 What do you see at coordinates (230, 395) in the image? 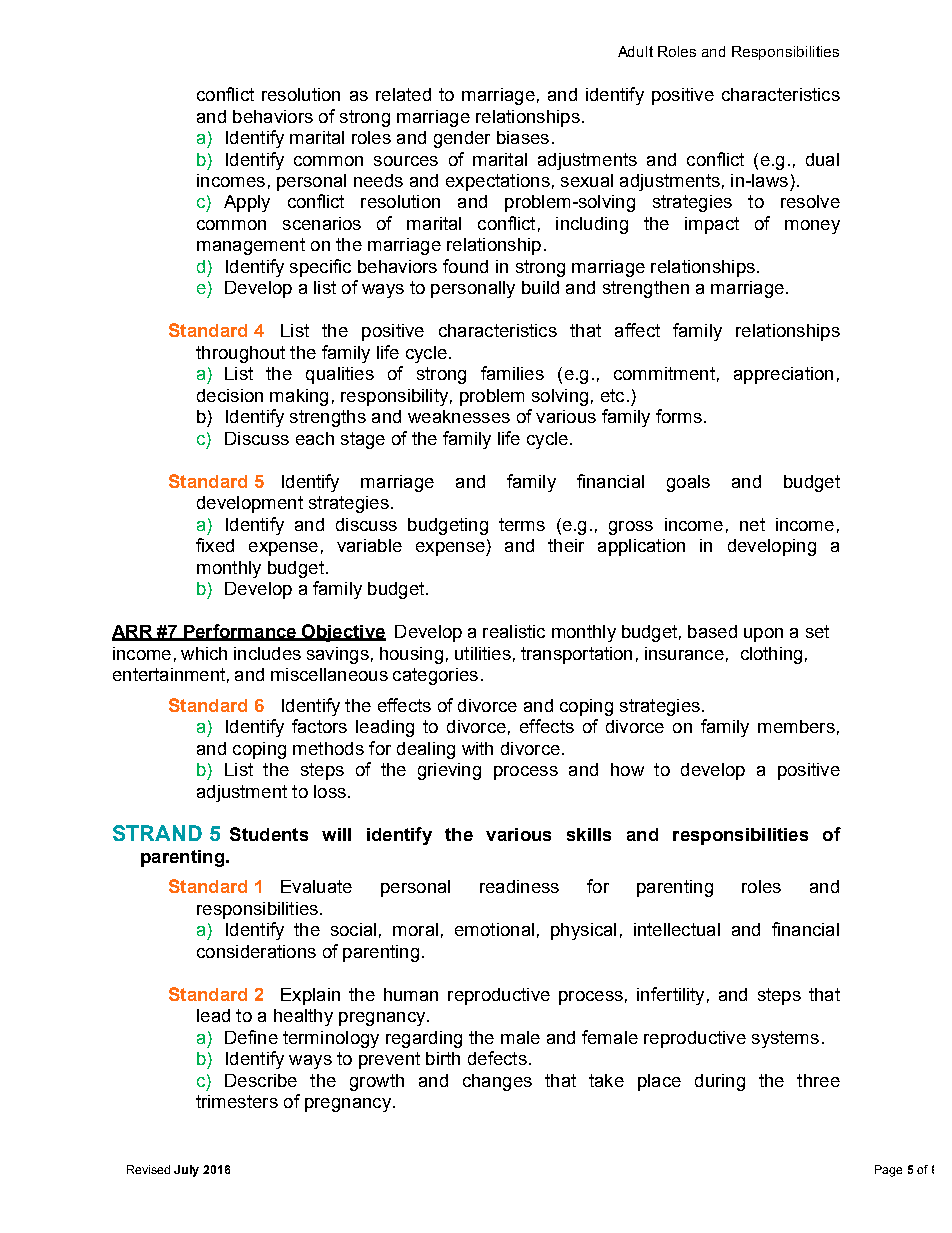
I see `decision` at bounding box center [230, 395].
